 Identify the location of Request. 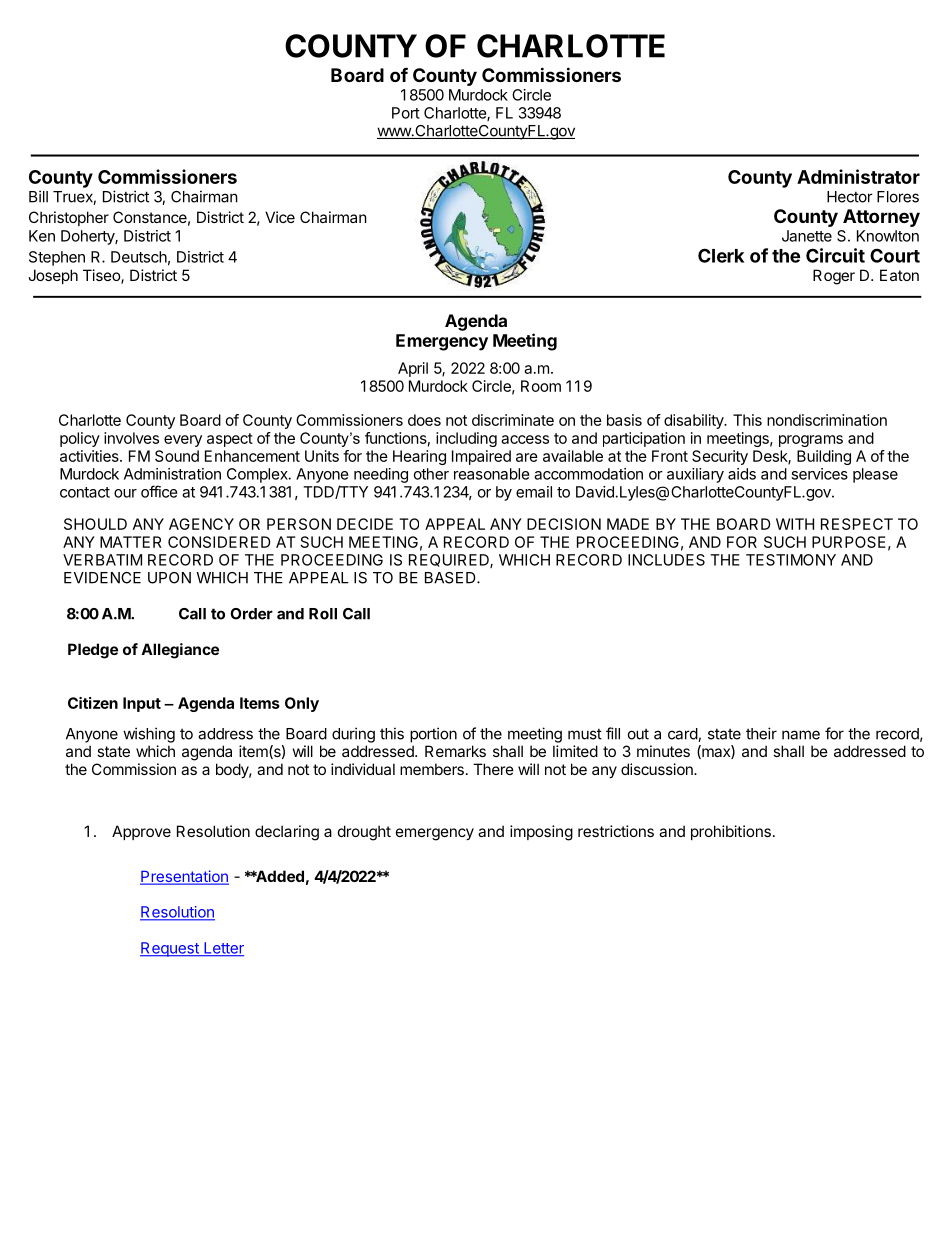
(170, 949).
